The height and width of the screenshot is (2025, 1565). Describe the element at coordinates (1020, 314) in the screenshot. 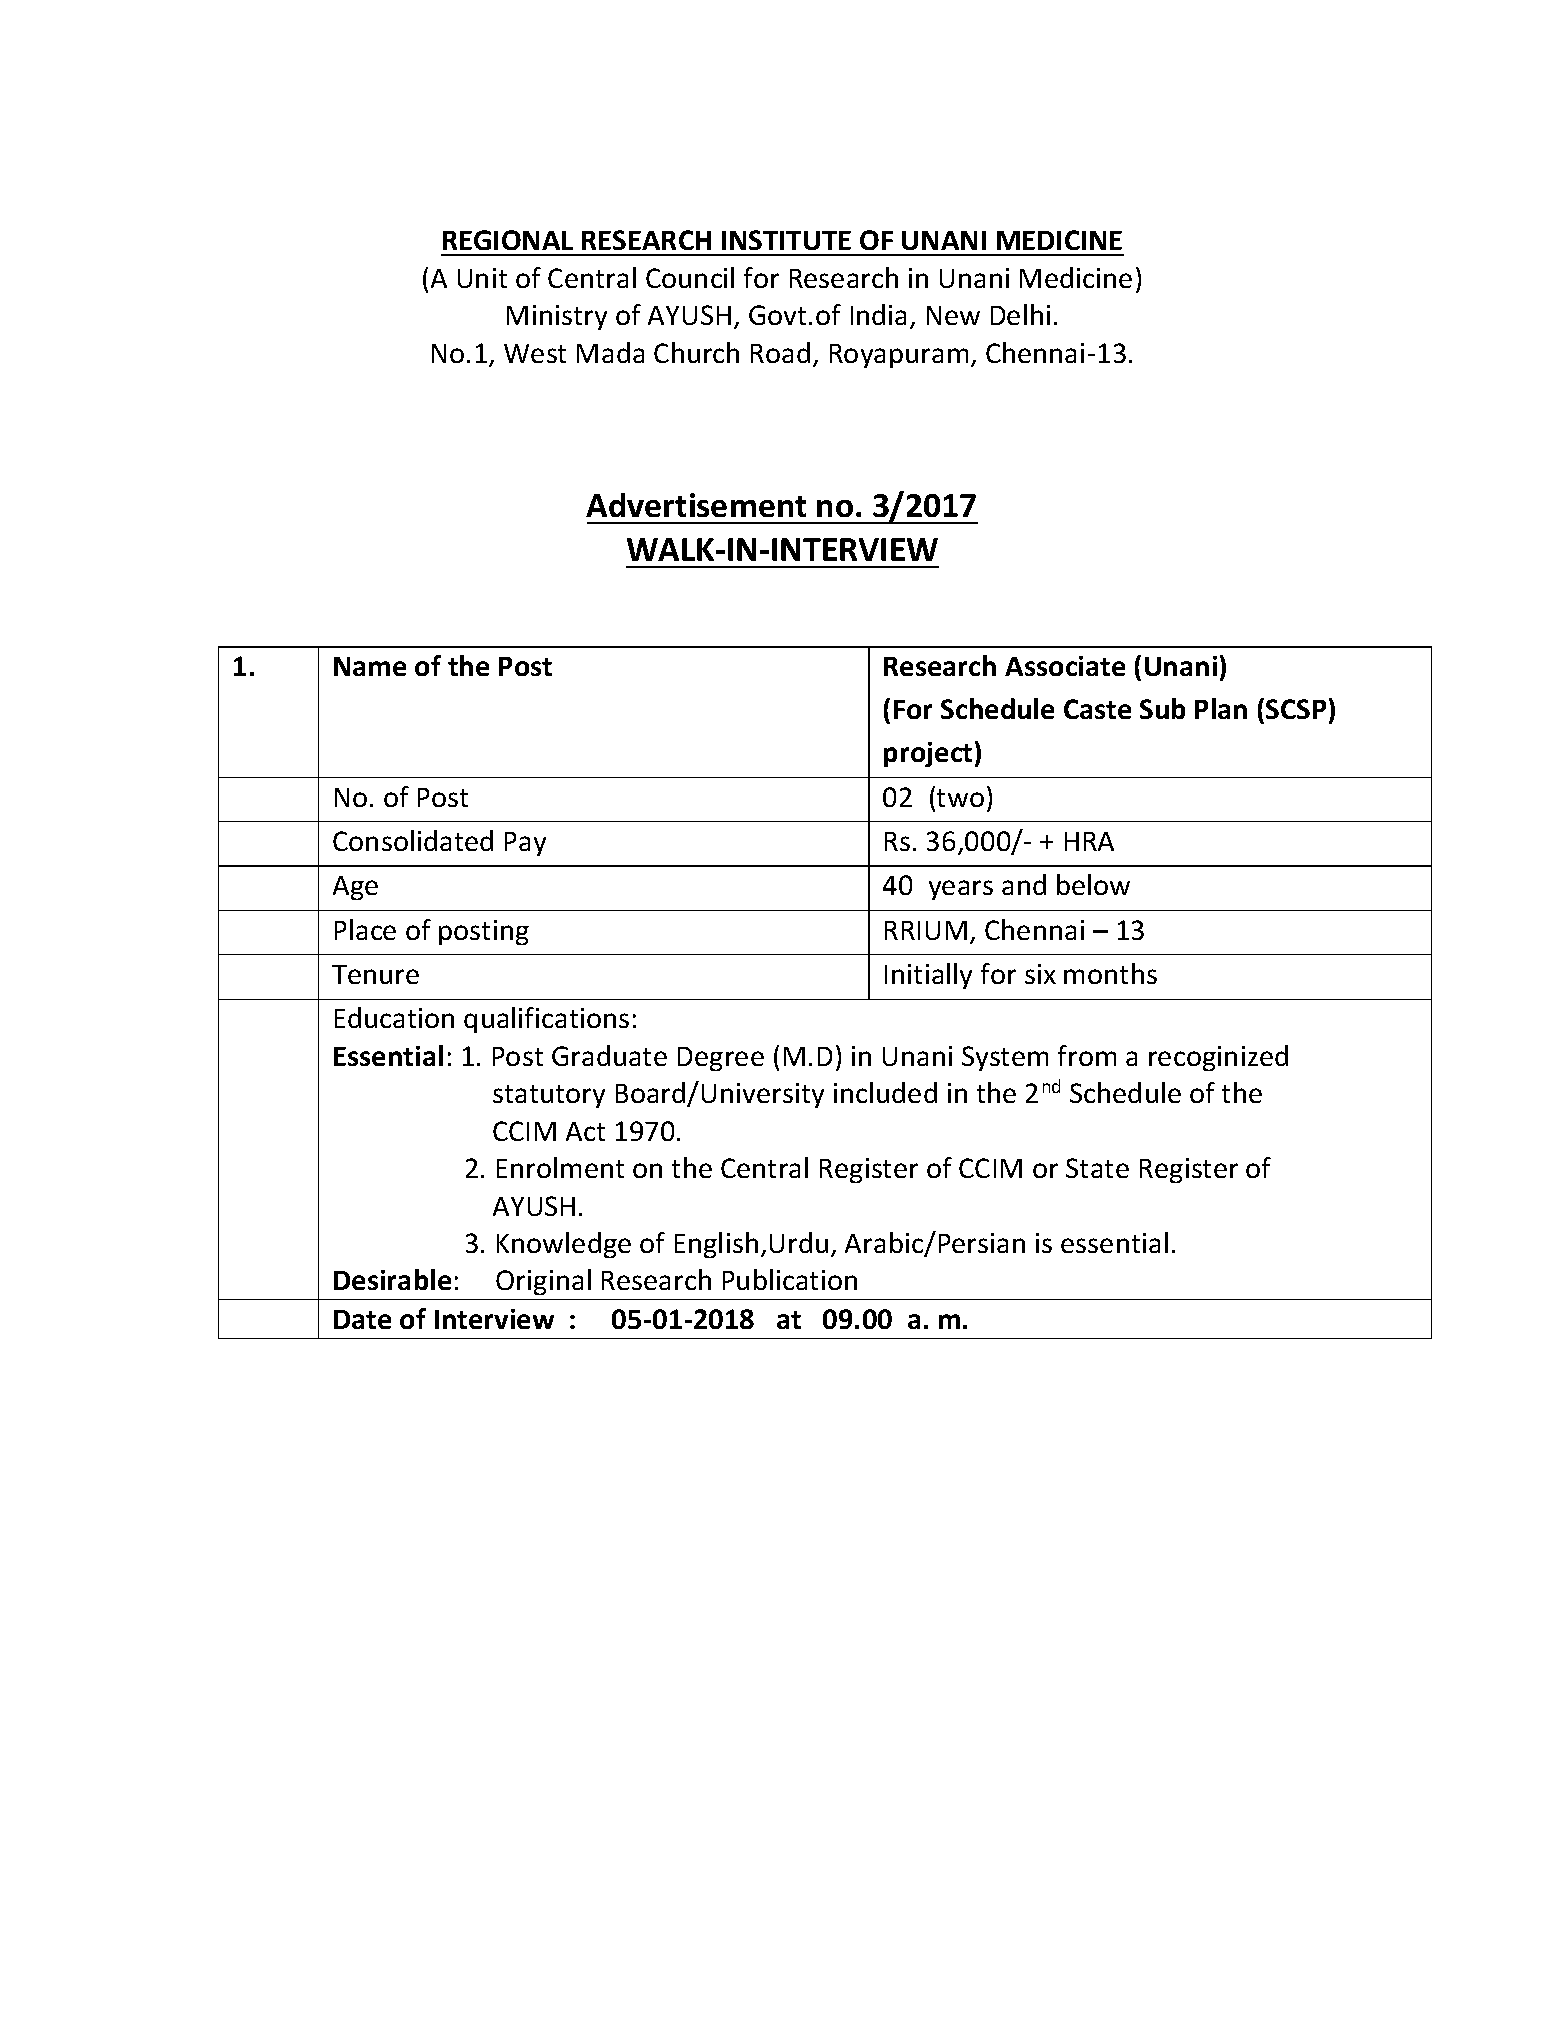

I see `Delhi` at that location.
